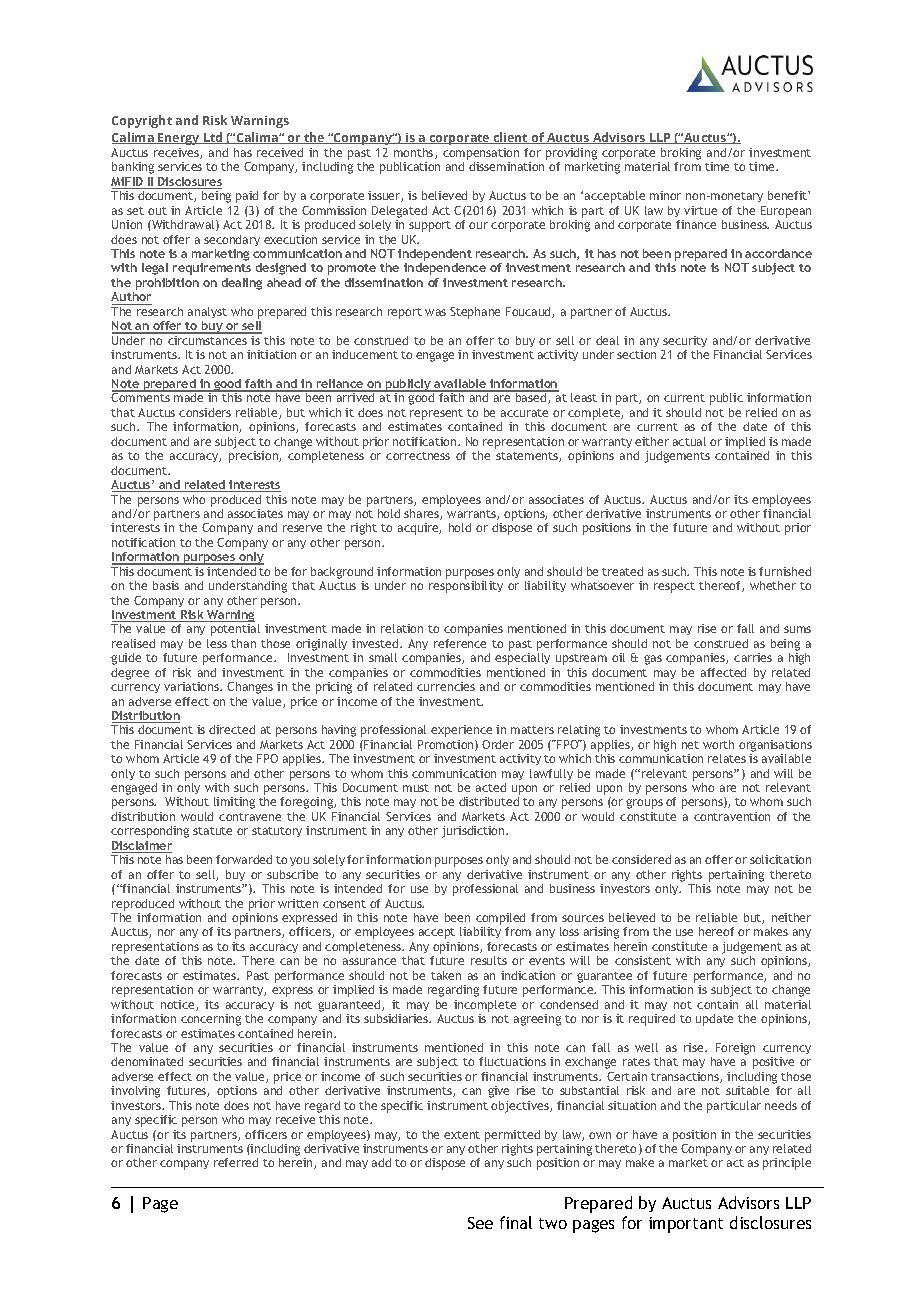 The image size is (924, 1308). I want to click on variations, so click(192, 686).
